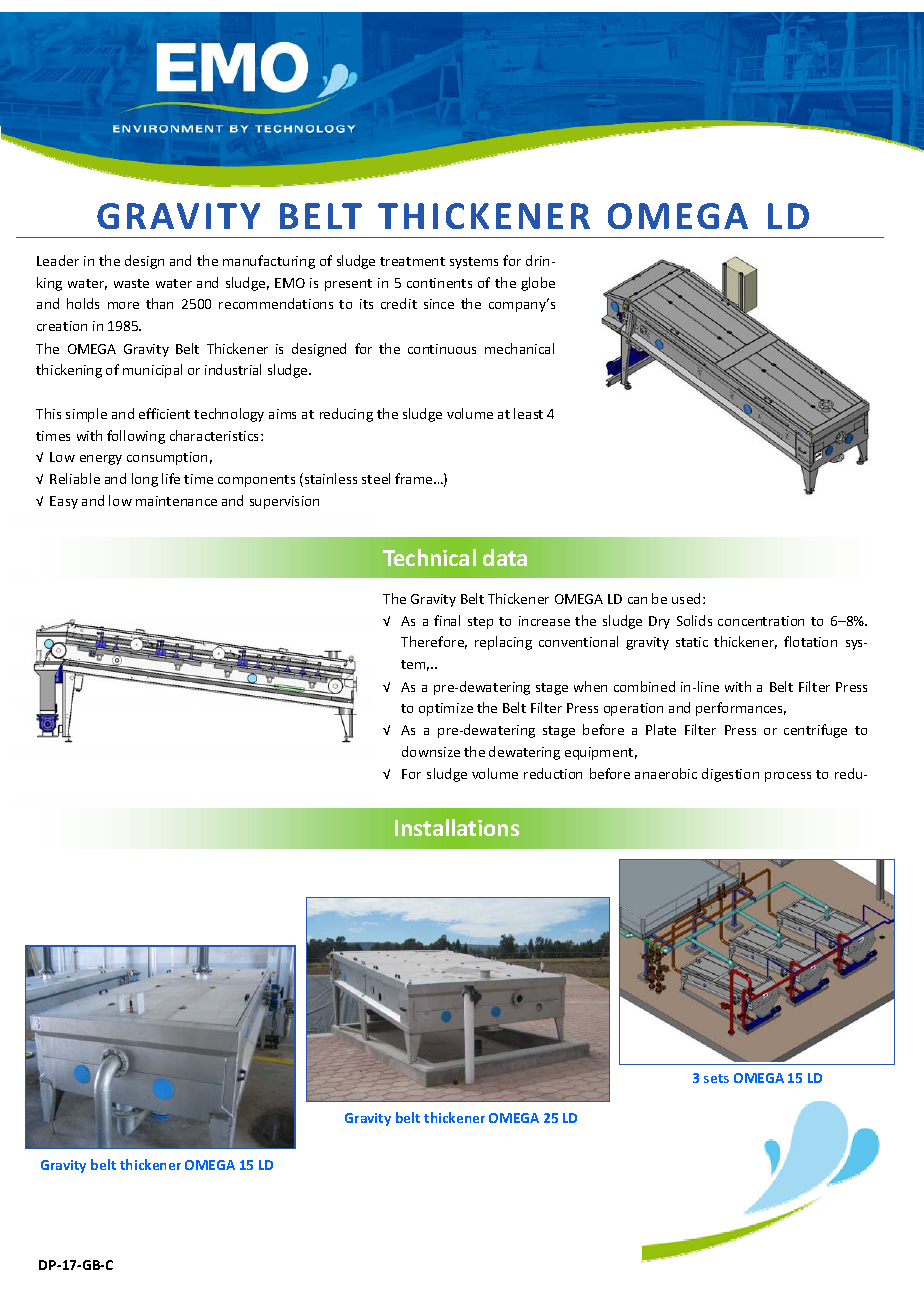  What do you see at coordinates (131, 283) in the image?
I see `waste` at bounding box center [131, 283].
